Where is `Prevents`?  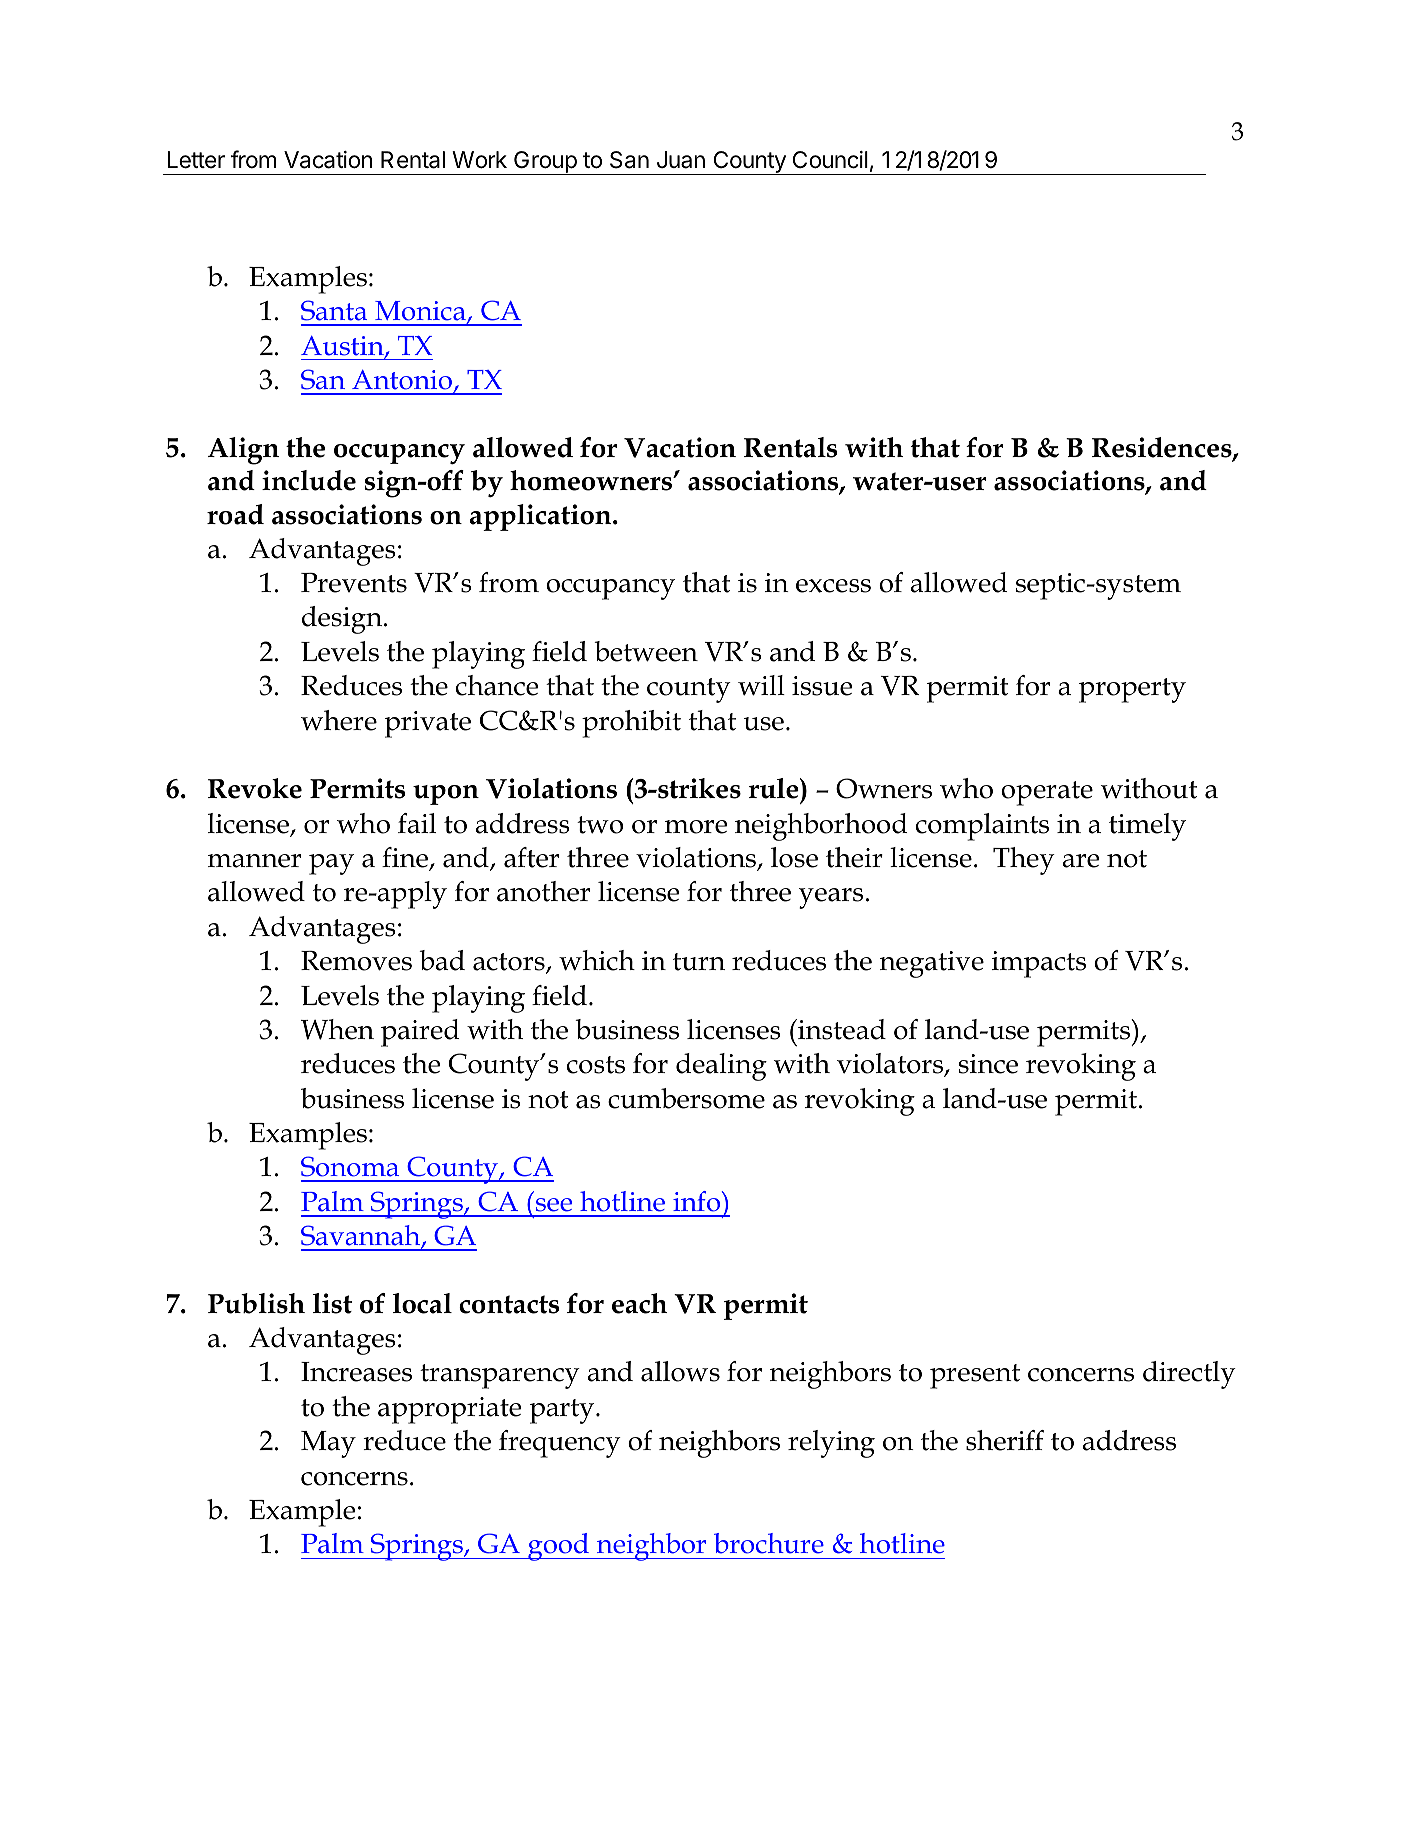
Prevents is located at coordinates (354, 583).
